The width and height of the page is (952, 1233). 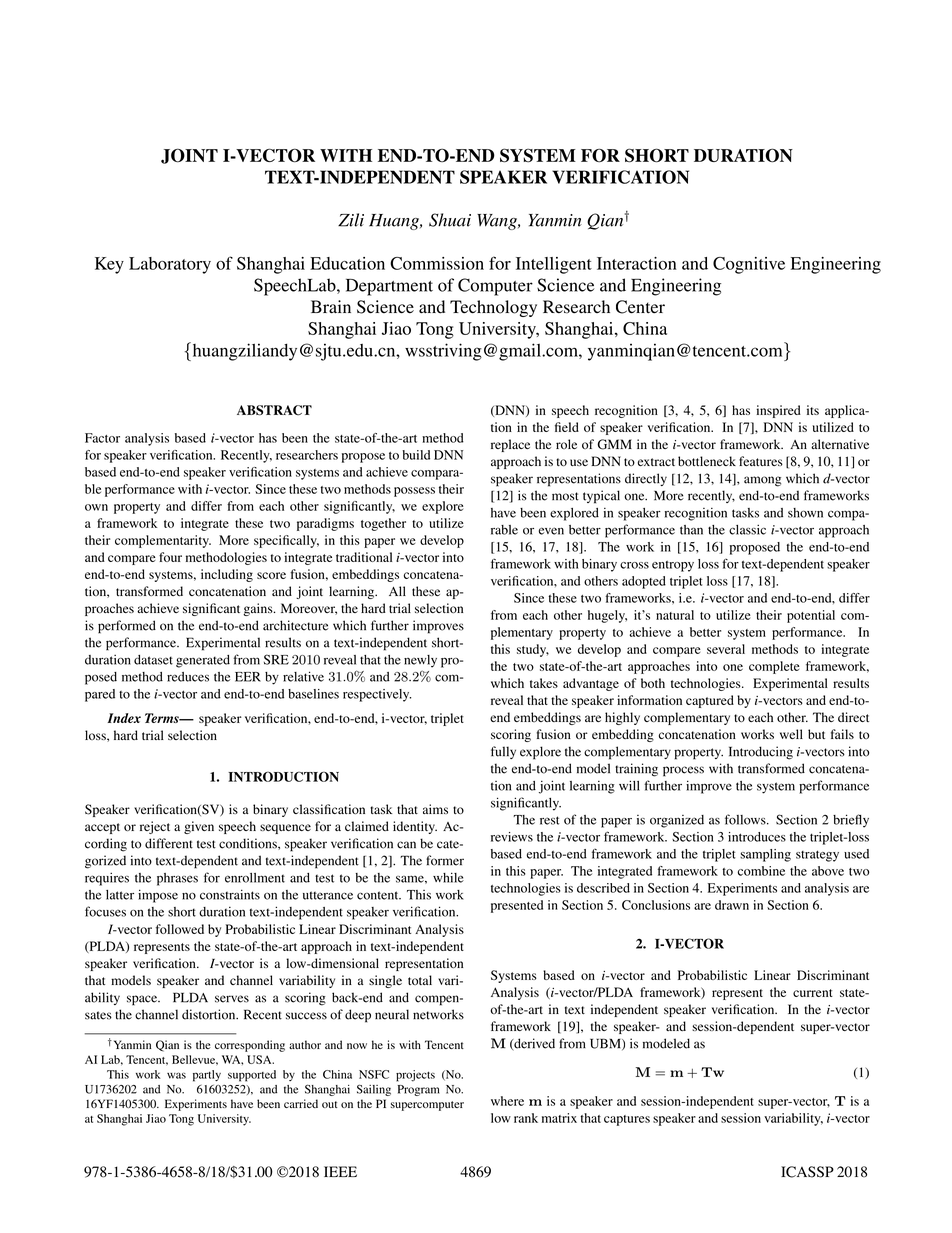 I want to click on Laboratory, so click(x=170, y=265).
